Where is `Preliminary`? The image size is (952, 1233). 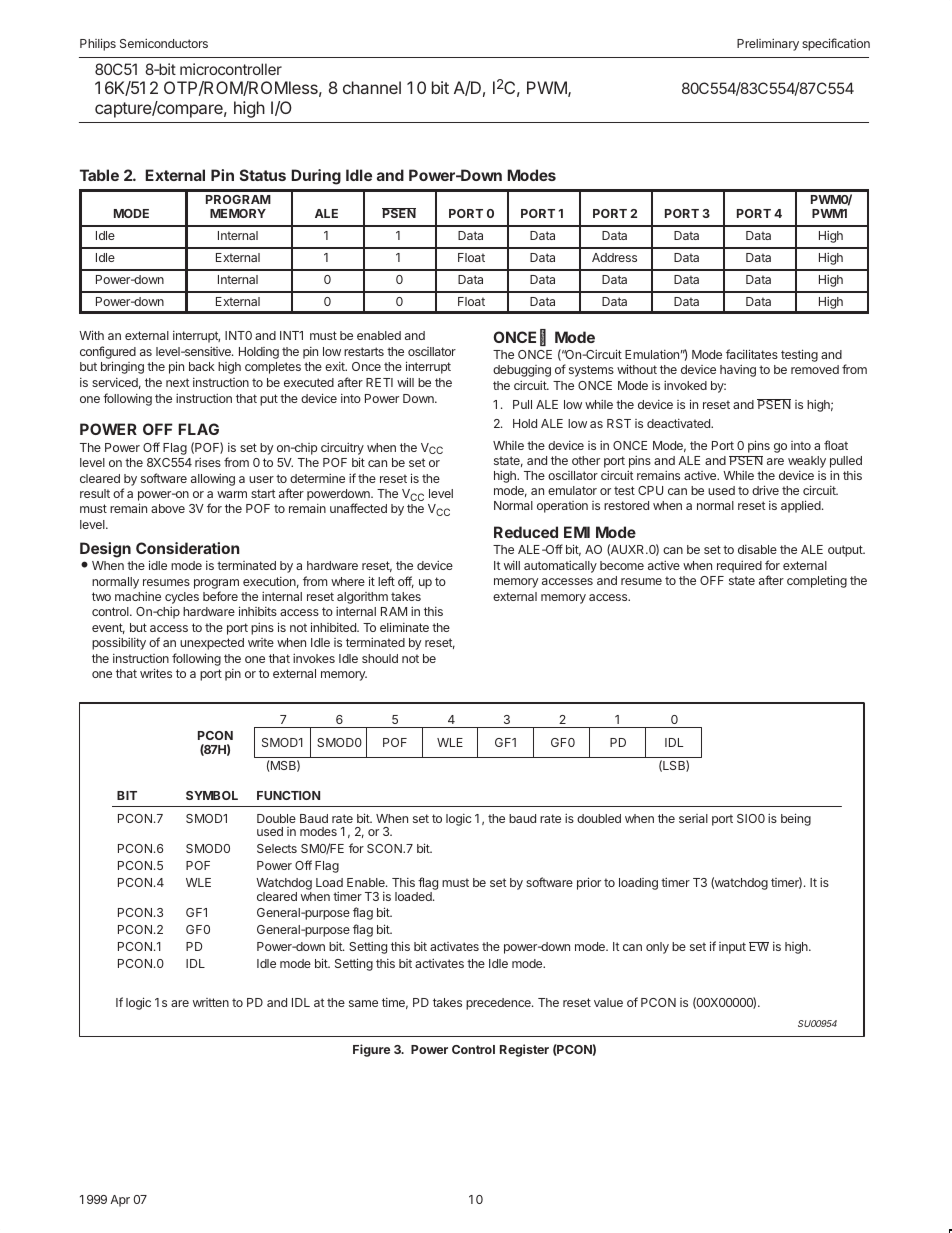 Preliminary is located at coordinates (768, 44).
